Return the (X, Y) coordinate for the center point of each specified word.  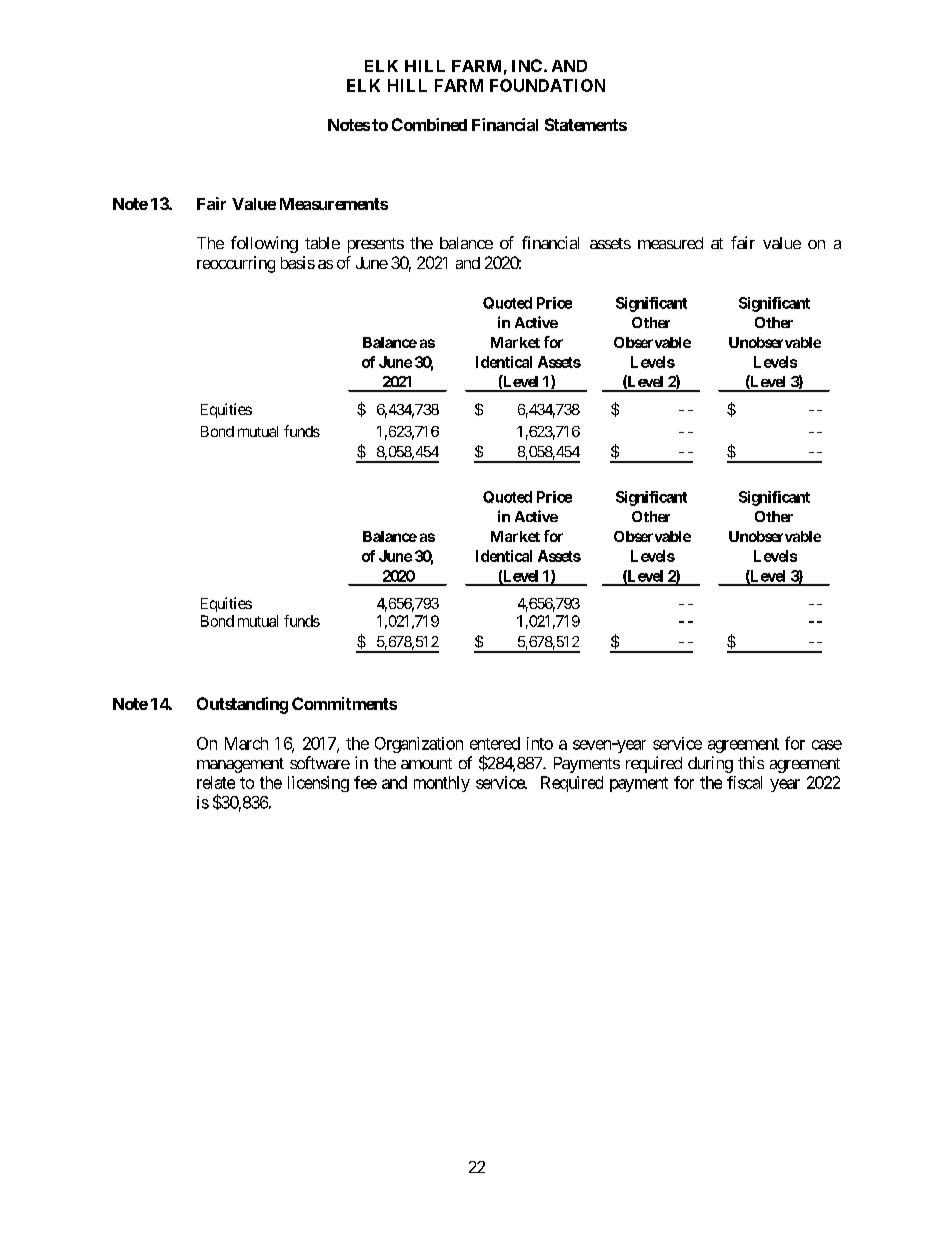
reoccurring (236, 264)
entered (495, 743)
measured (670, 243)
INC (527, 65)
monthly (442, 784)
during (710, 764)
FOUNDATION (547, 85)
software (320, 762)
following (264, 244)
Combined (429, 124)
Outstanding (242, 705)
